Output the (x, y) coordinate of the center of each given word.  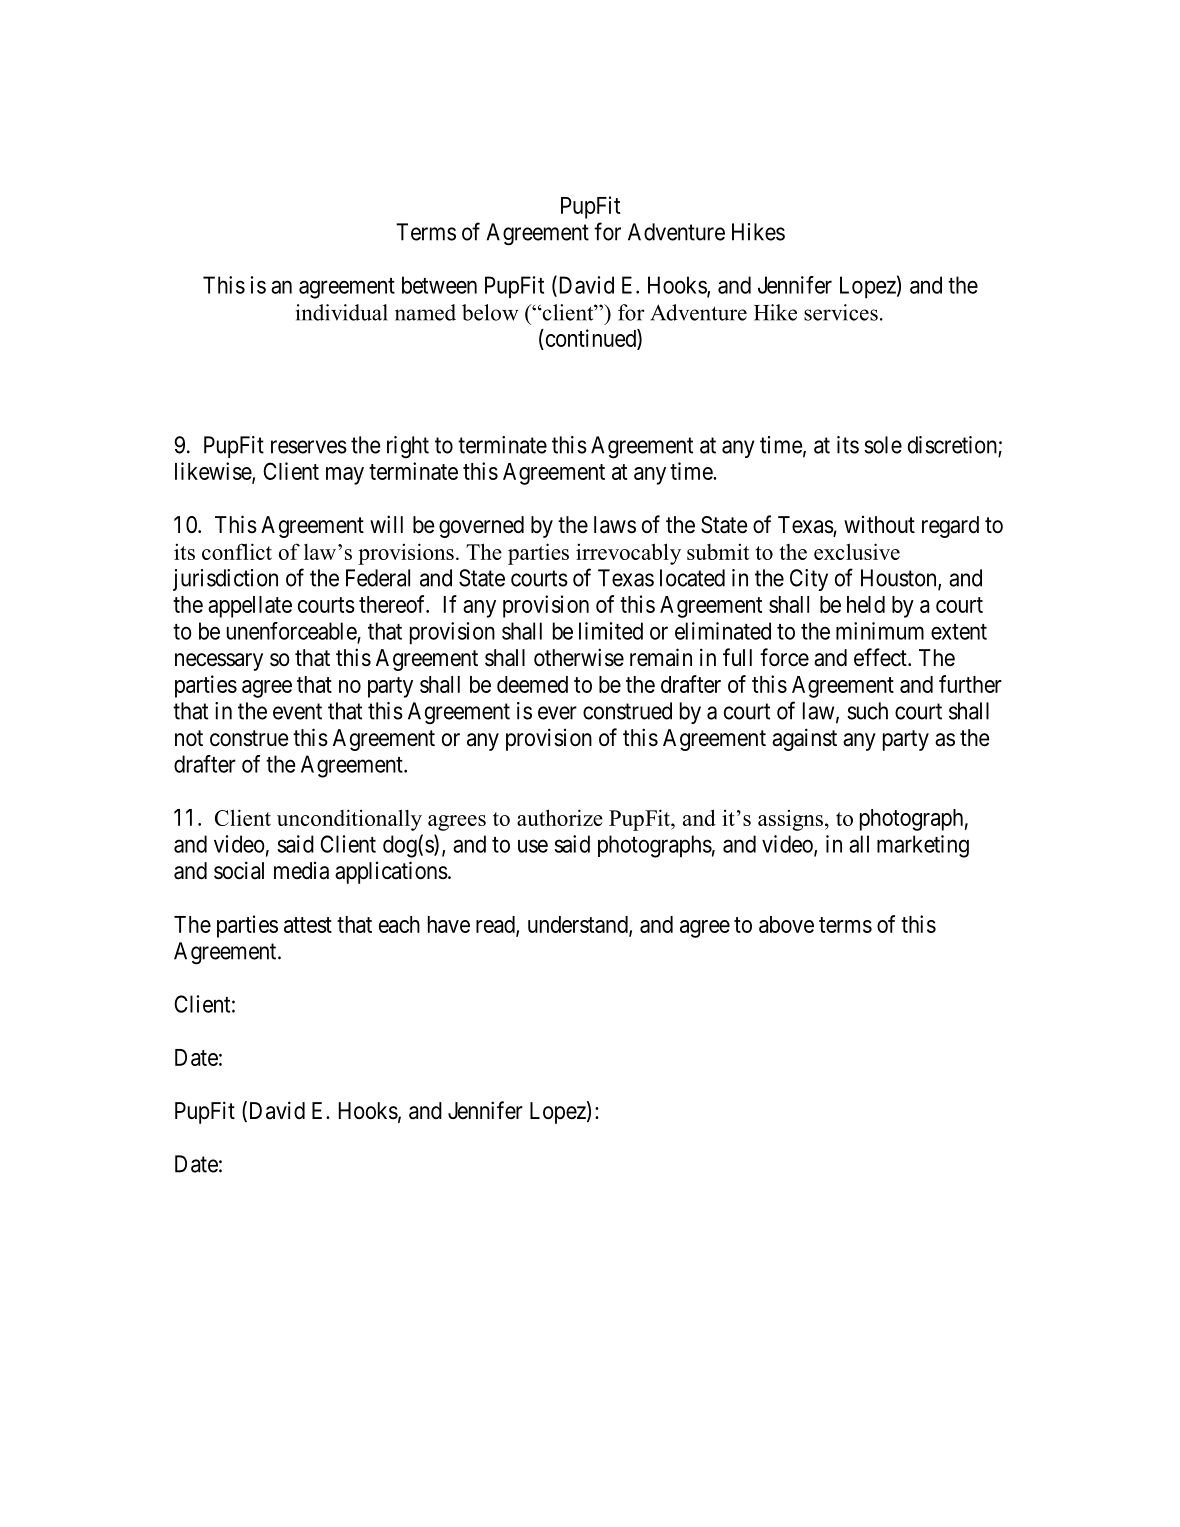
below (490, 312)
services (841, 312)
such (867, 711)
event (297, 711)
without (879, 524)
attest (308, 925)
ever (557, 713)
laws (615, 525)
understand (579, 925)
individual (342, 312)
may (345, 476)
